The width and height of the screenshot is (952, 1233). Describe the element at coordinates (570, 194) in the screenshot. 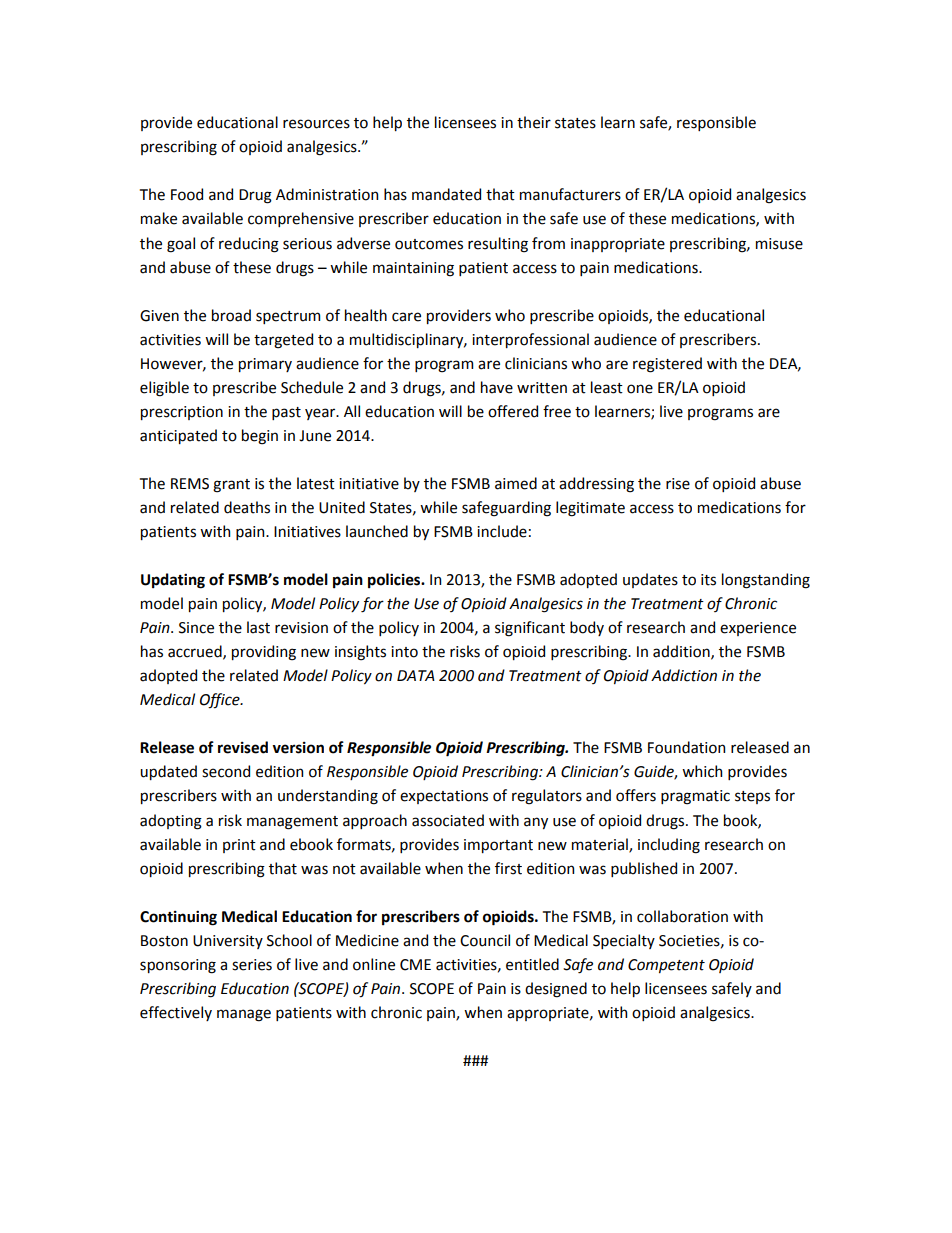

I see `manufacturers` at that location.
